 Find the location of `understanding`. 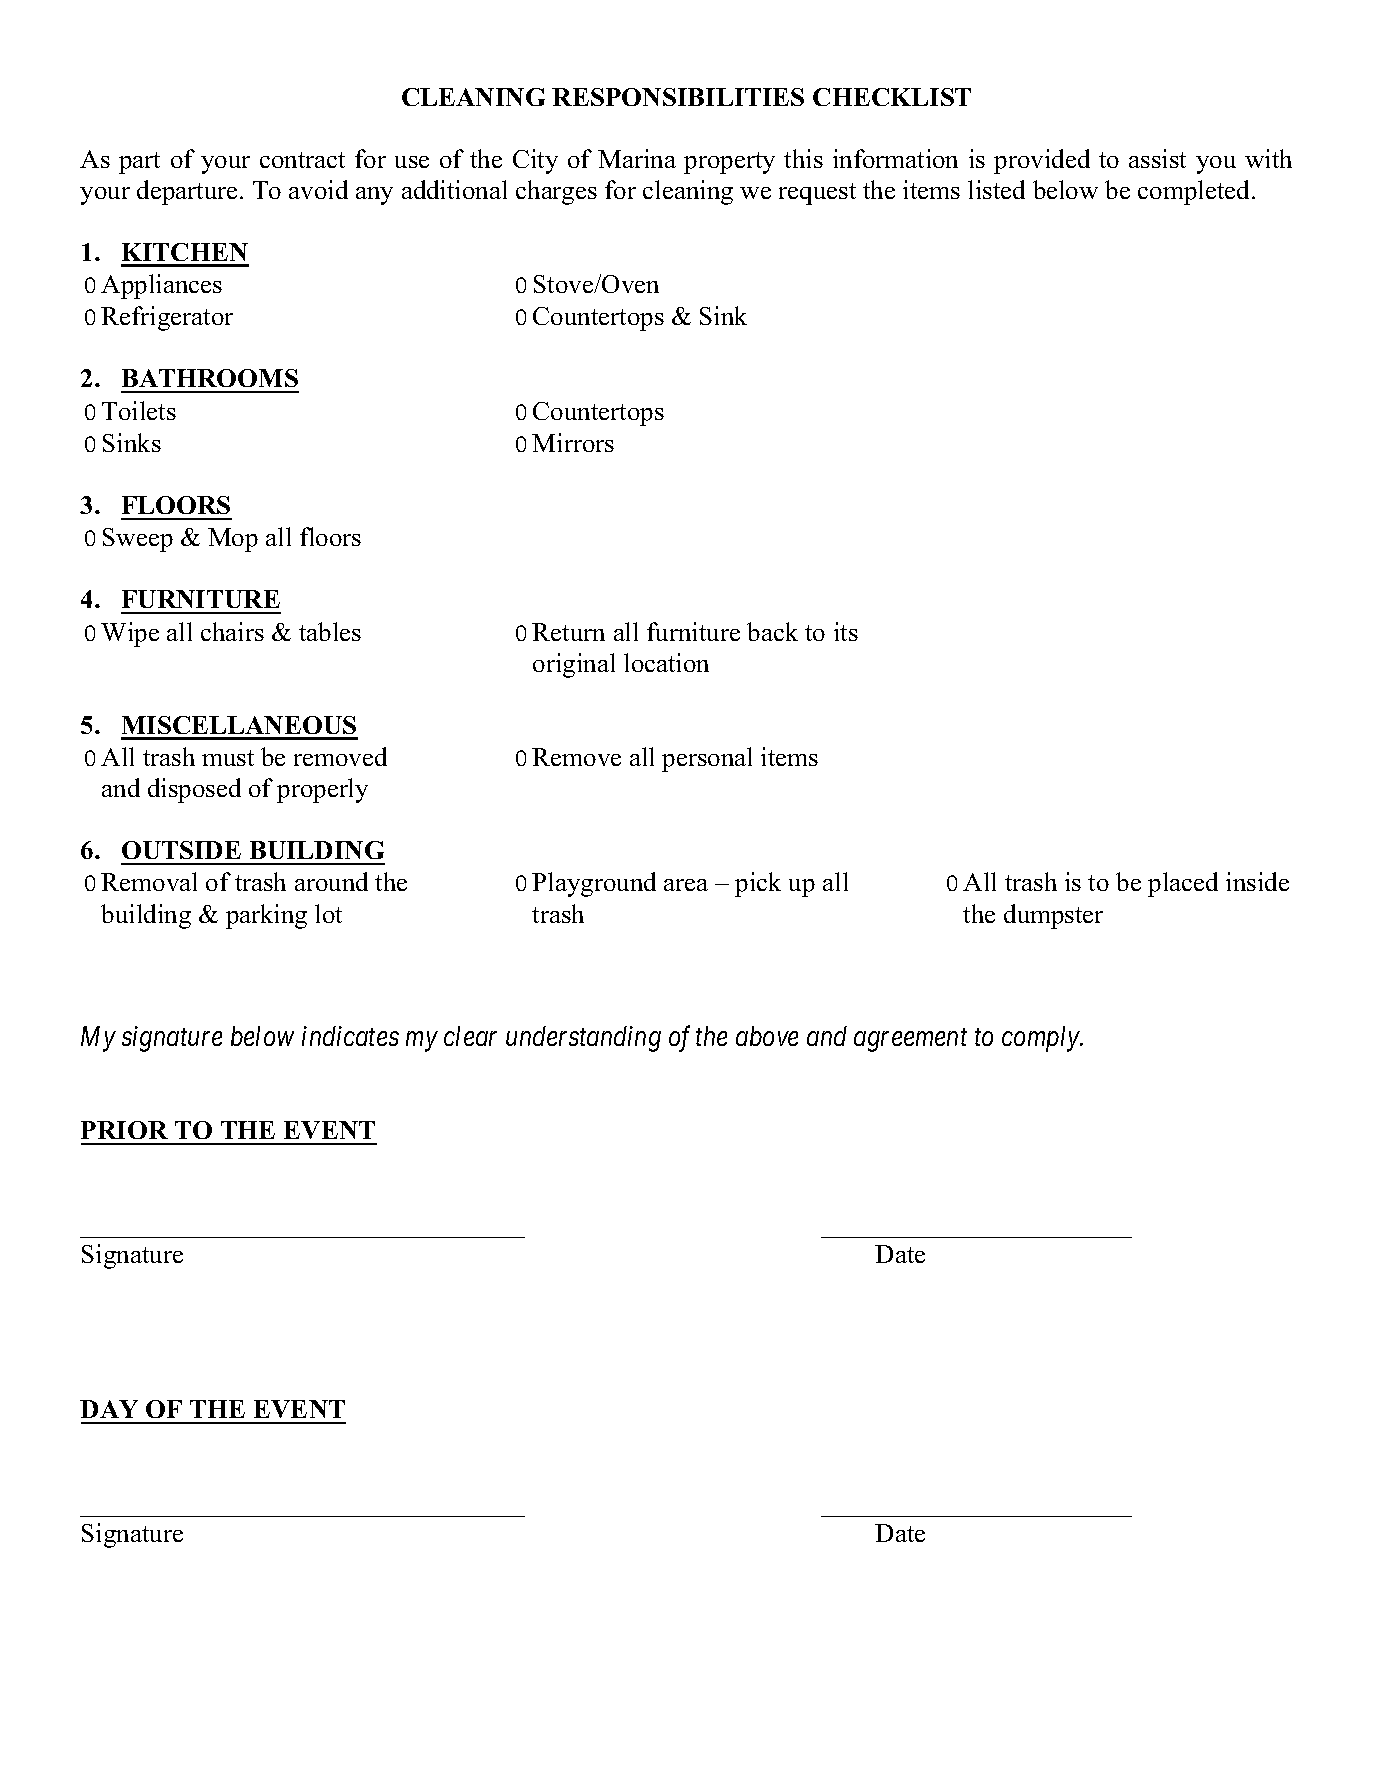

understanding is located at coordinates (583, 1039).
